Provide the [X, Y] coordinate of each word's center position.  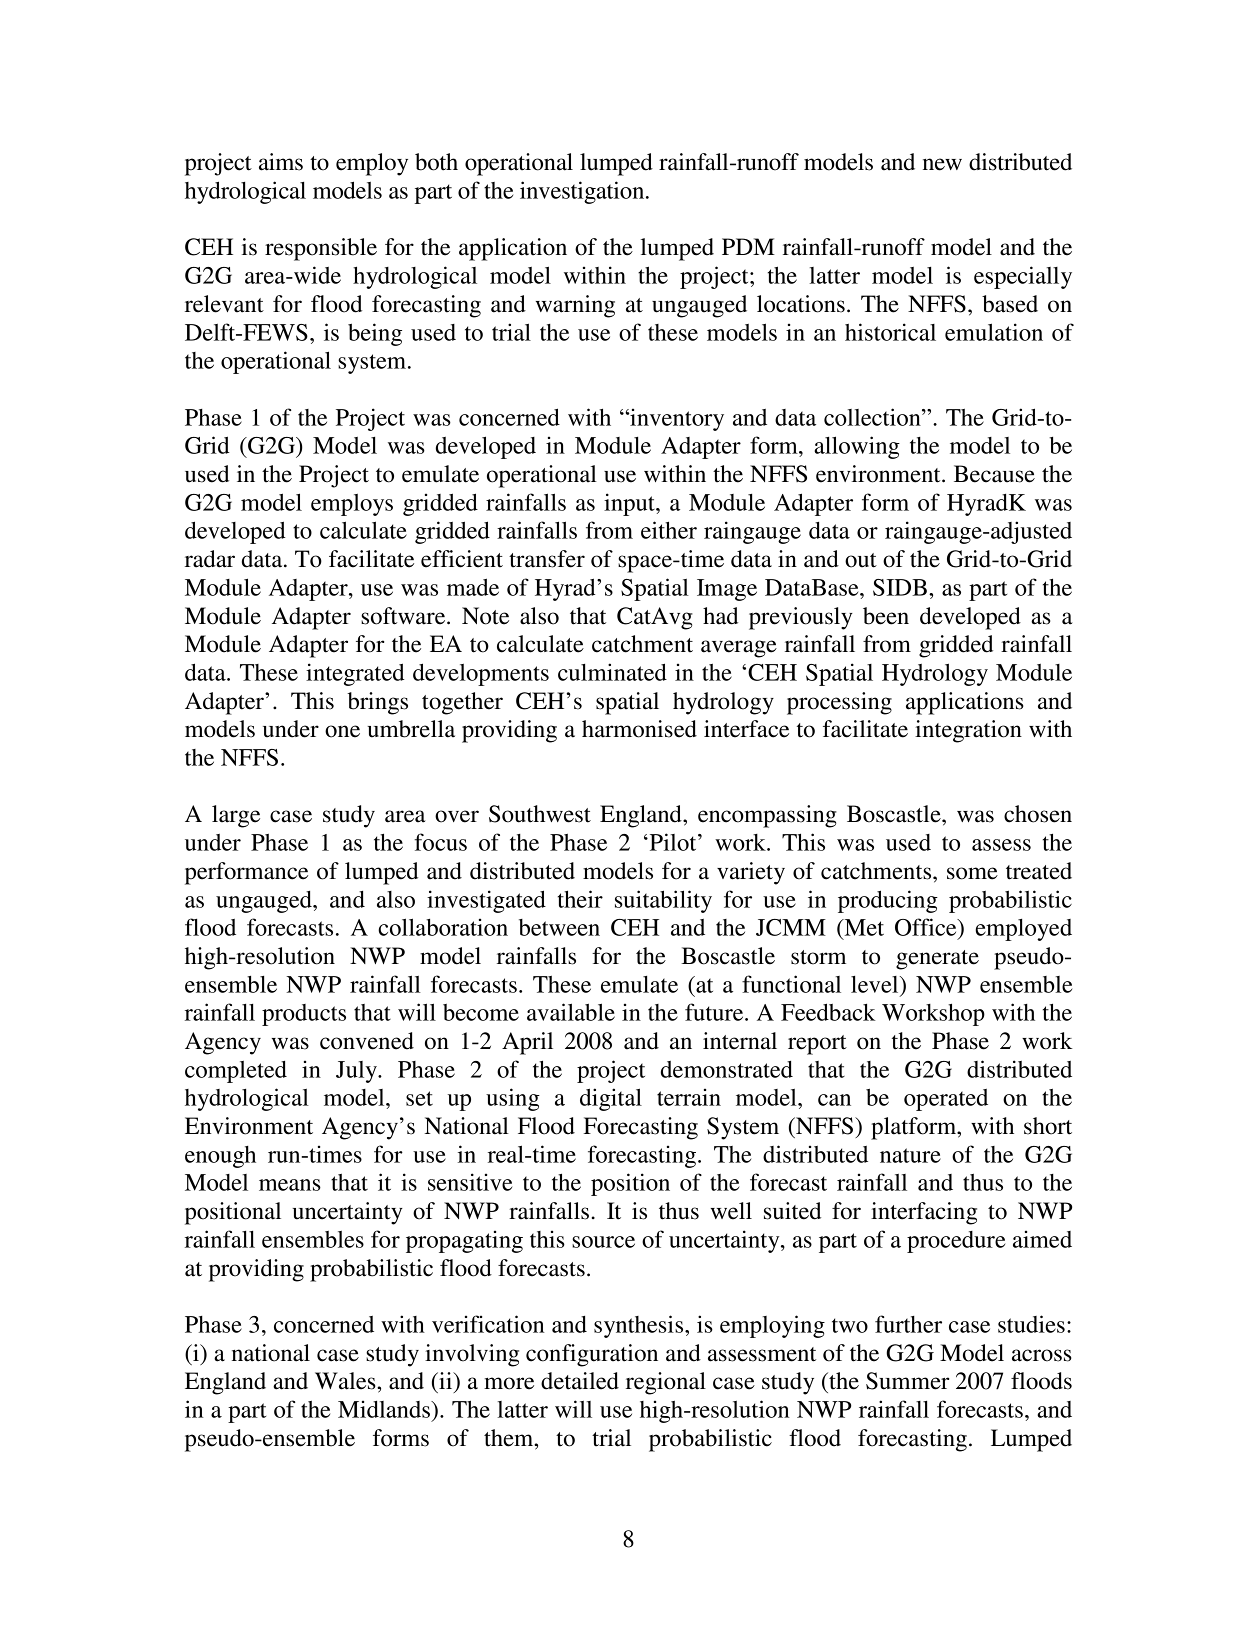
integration [968, 731]
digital [611, 1099]
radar [210, 559]
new [942, 164]
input [630, 504]
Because [994, 474]
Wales [346, 1381]
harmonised [639, 729]
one [342, 731]
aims [281, 162]
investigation [583, 192]
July [357, 1072]
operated [946, 1100]
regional [666, 1383]
